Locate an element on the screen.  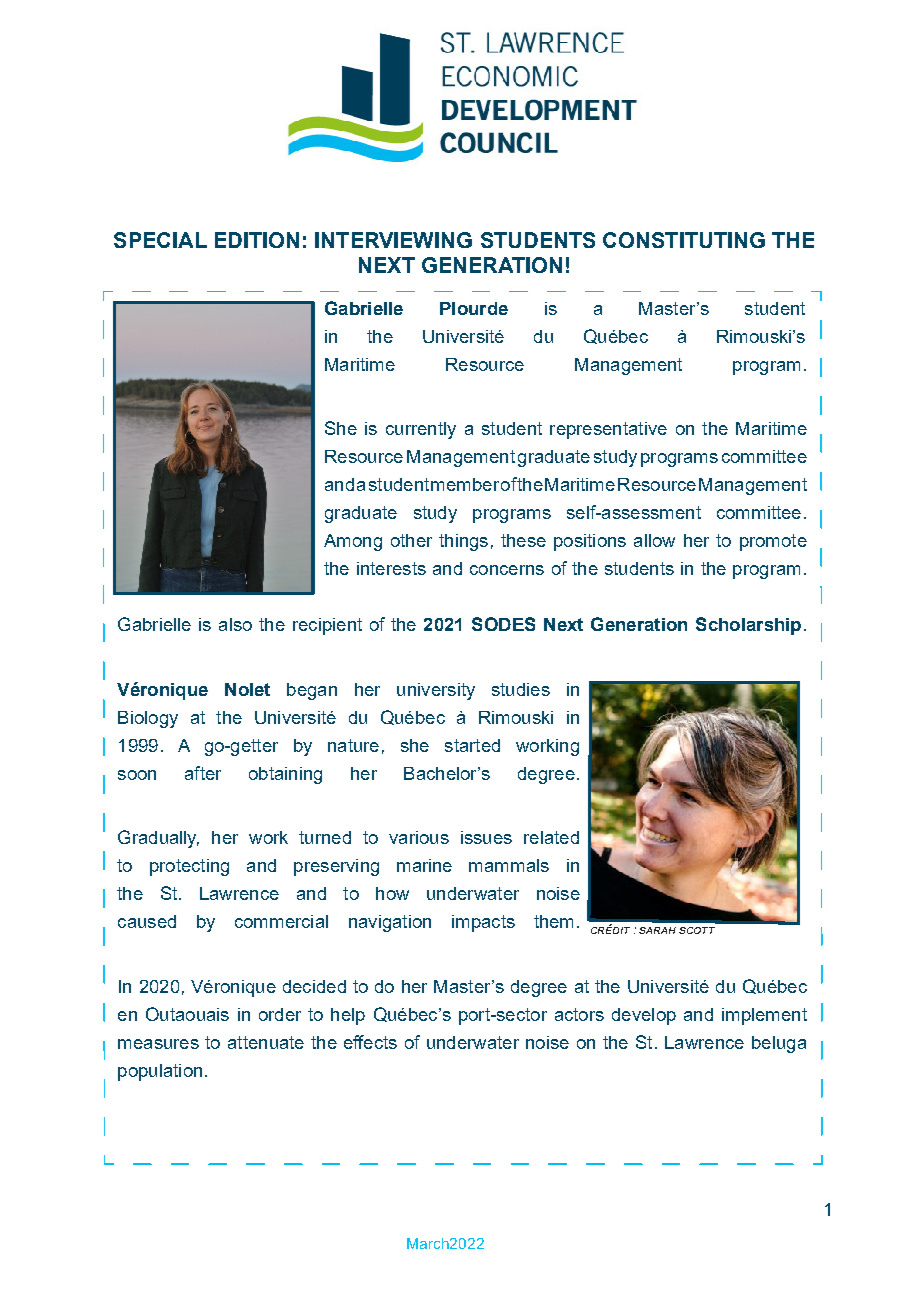
INTERVIEWING is located at coordinates (393, 240).
